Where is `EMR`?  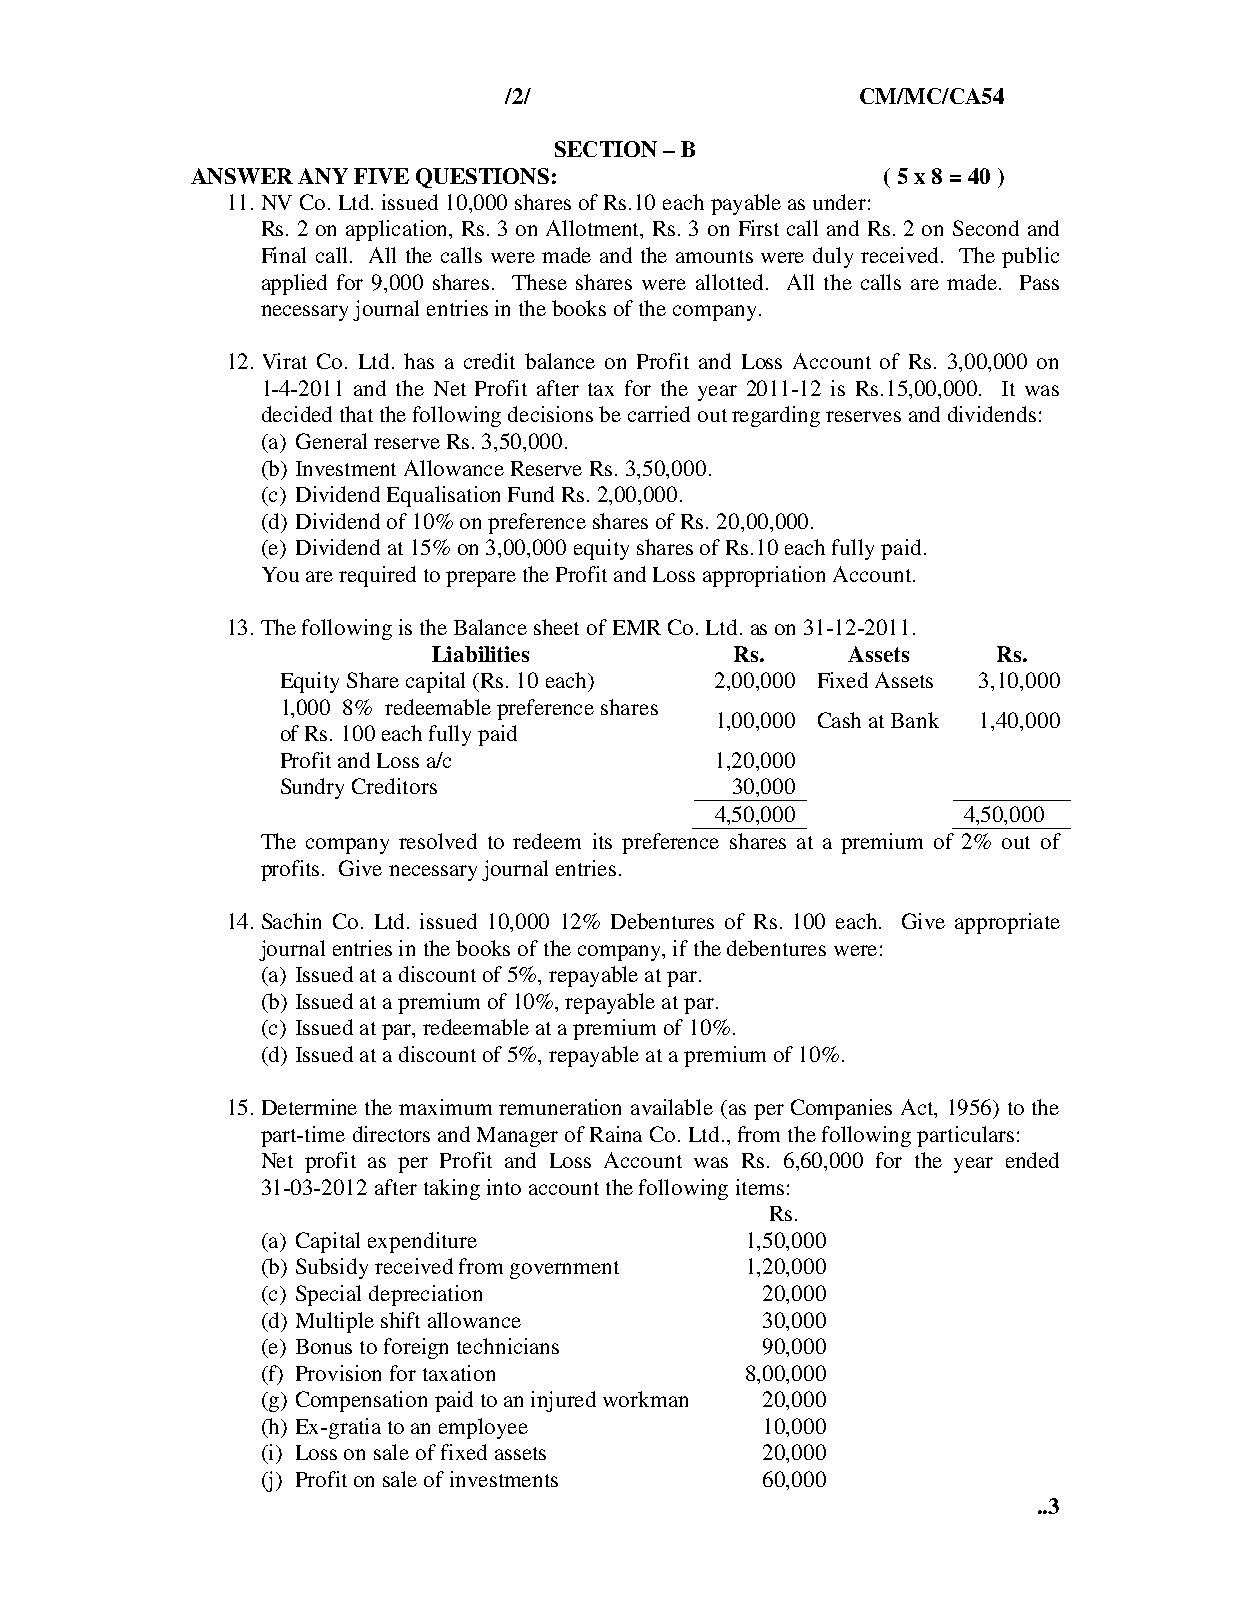 EMR is located at coordinates (637, 627).
